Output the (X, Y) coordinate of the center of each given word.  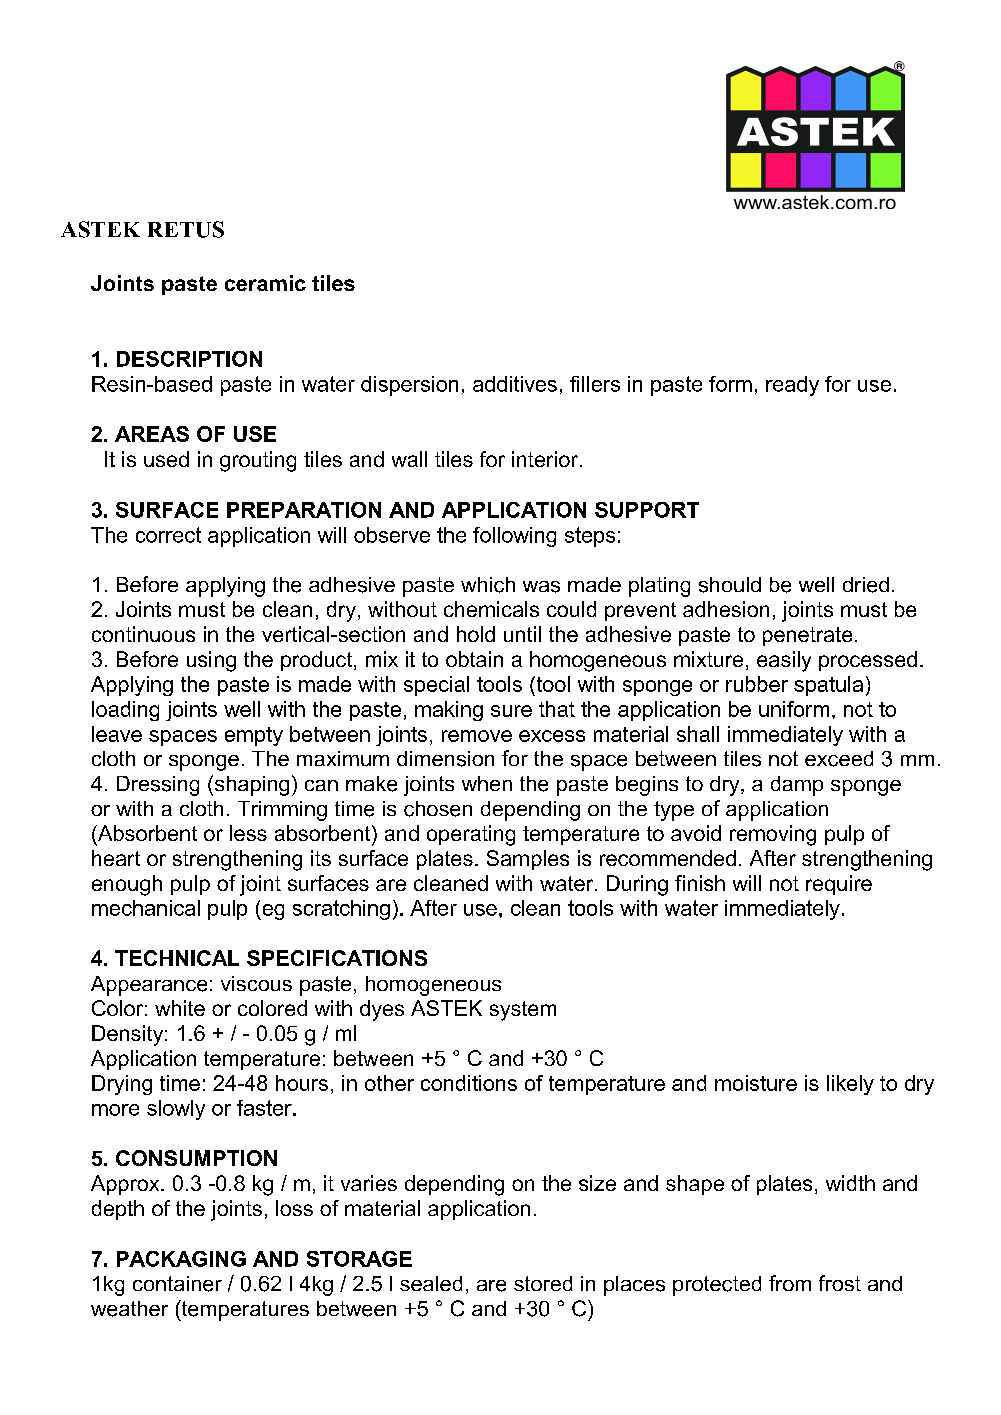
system (523, 1011)
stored (543, 1283)
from (790, 1283)
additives (515, 384)
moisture (756, 1083)
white (180, 1008)
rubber (757, 684)
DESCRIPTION (189, 359)
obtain (474, 659)
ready (792, 386)
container (177, 1284)
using (211, 661)
